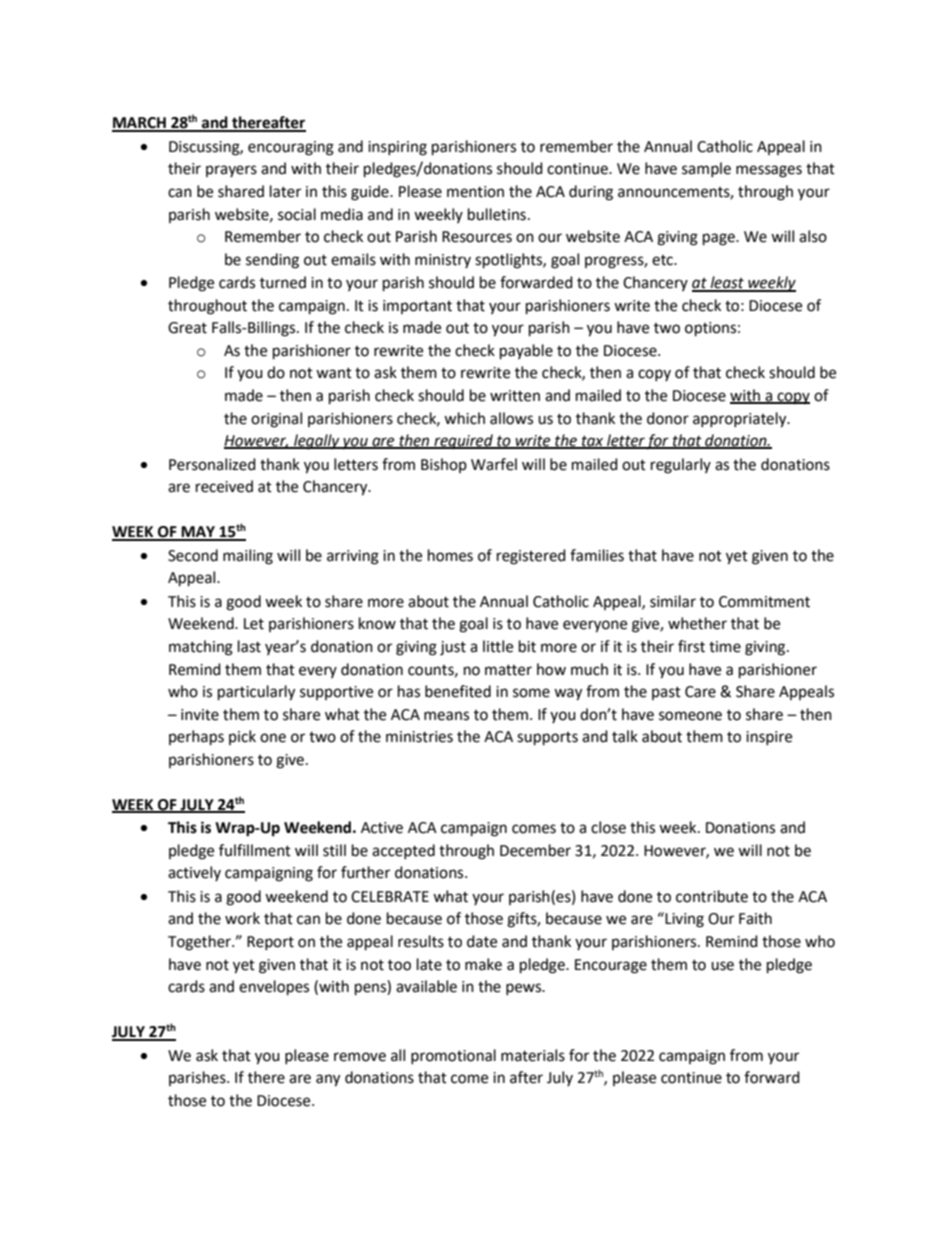 The image size is (952, 1233). I want to click on inspire, so click(769, 738).
